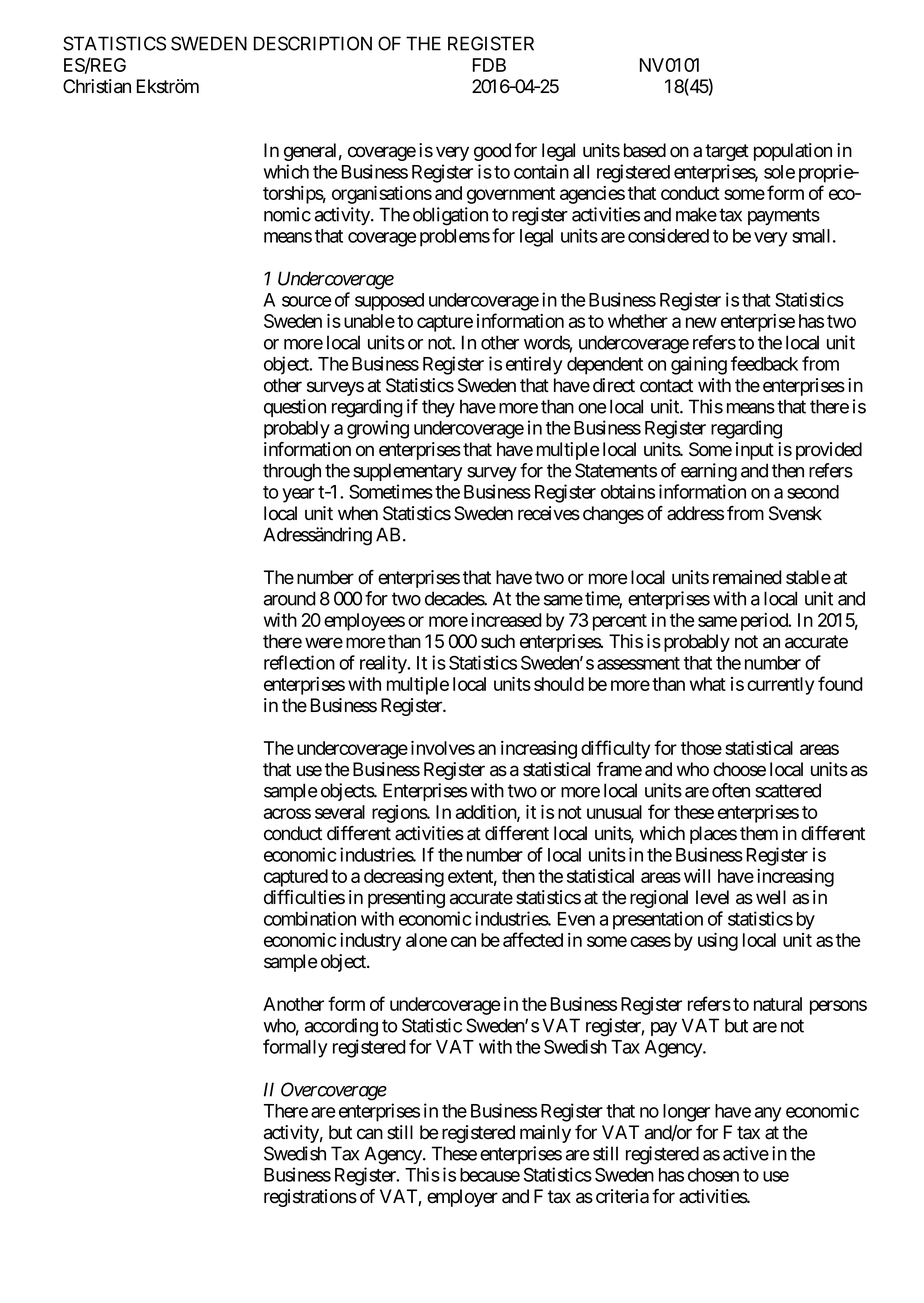  What do you see at coordinates (727, 152) in the page?
I see `target` at bounding box center [727, 152].
